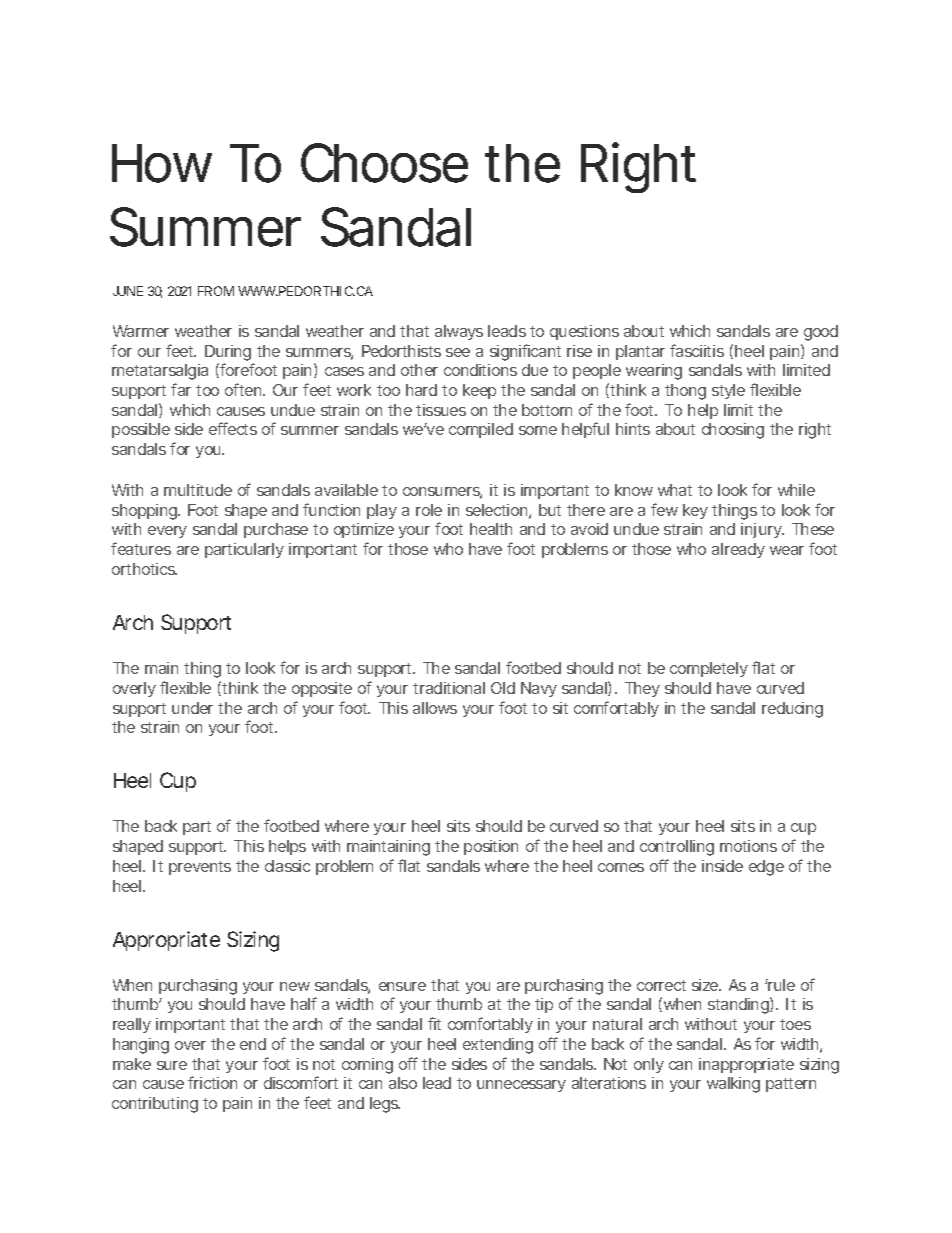 The image size is (952, 1233). What do you see at coordinates (435, 708) in the document?
I see `allows` at bounding box center [435, 708].
